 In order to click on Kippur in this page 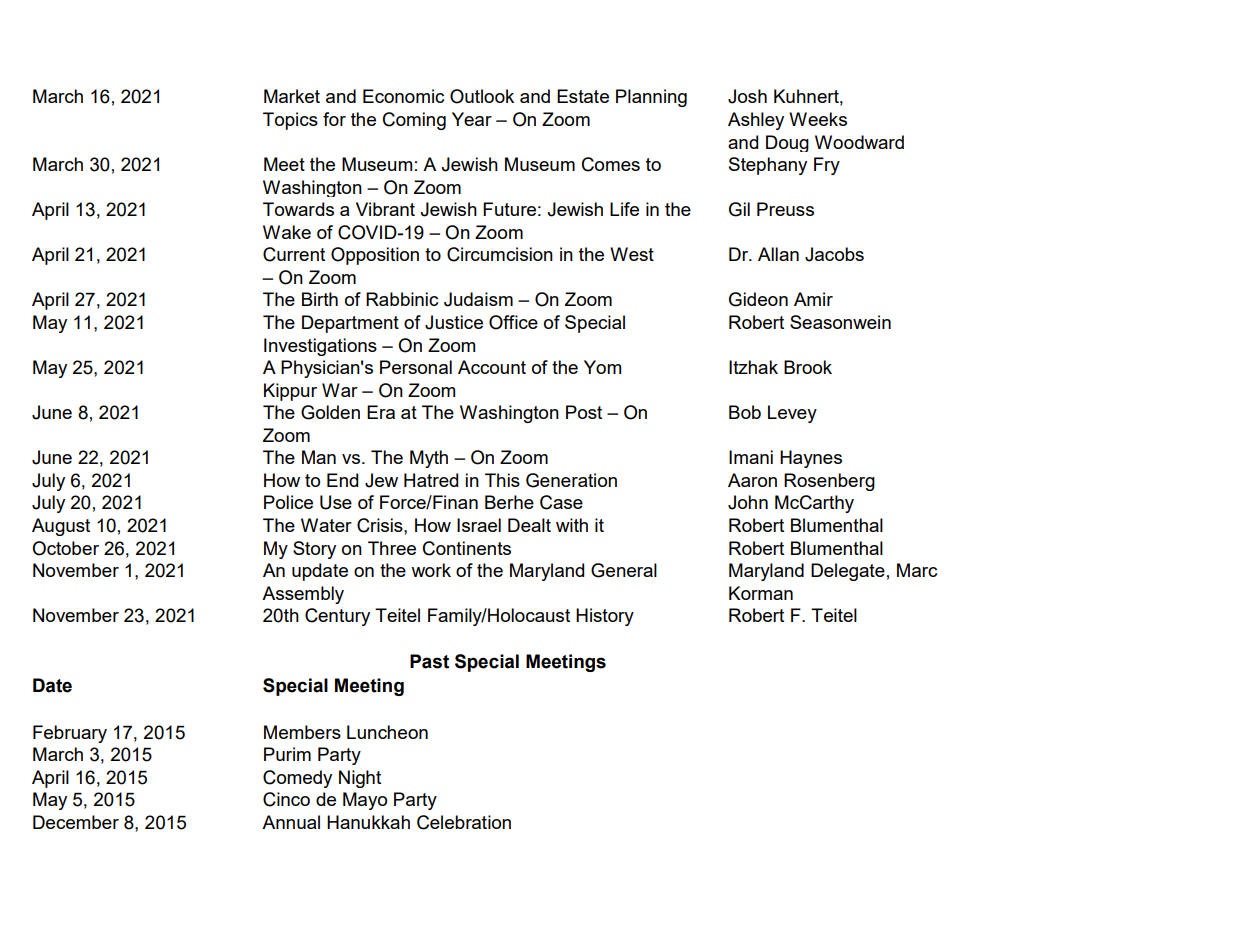, I will do `click(290, 392)`.
